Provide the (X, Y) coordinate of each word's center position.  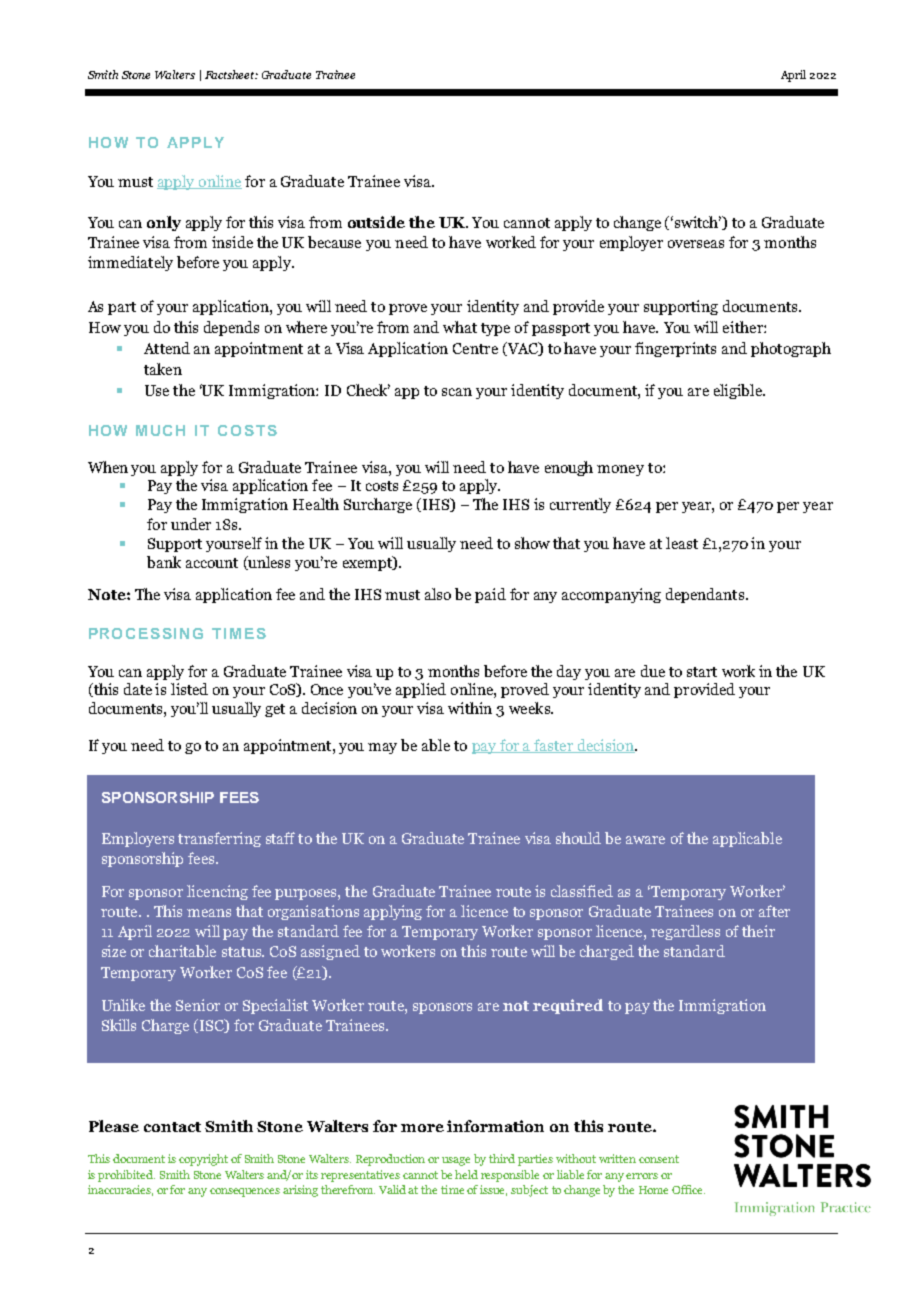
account (212, 563)
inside (232, 242)
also (438, 594)
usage (456, 1161)
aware (645, 840)
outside (376, 222)
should (578, 838)
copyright (203, 1160)
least (682, 543)
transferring (219, 839)
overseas (696, 244)
